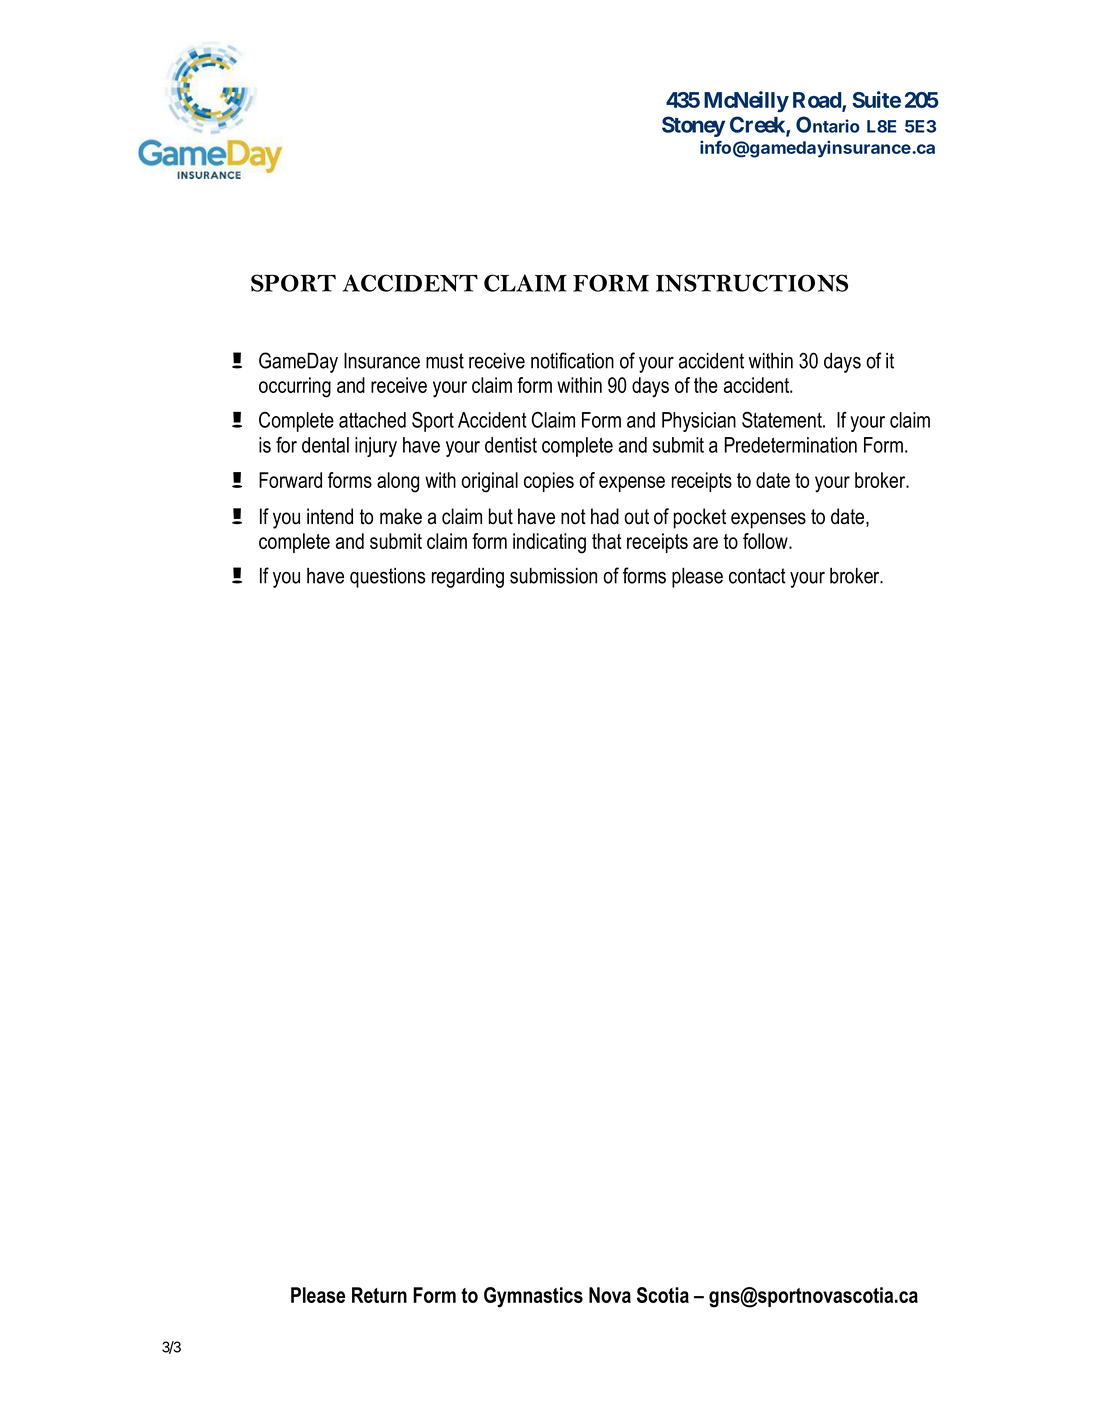 This screenshot has height=1421, width=1098. What do you see at coordinates (379, 1295) in the screenshot?
I see `Return` at bounding box center [379, 1295].
